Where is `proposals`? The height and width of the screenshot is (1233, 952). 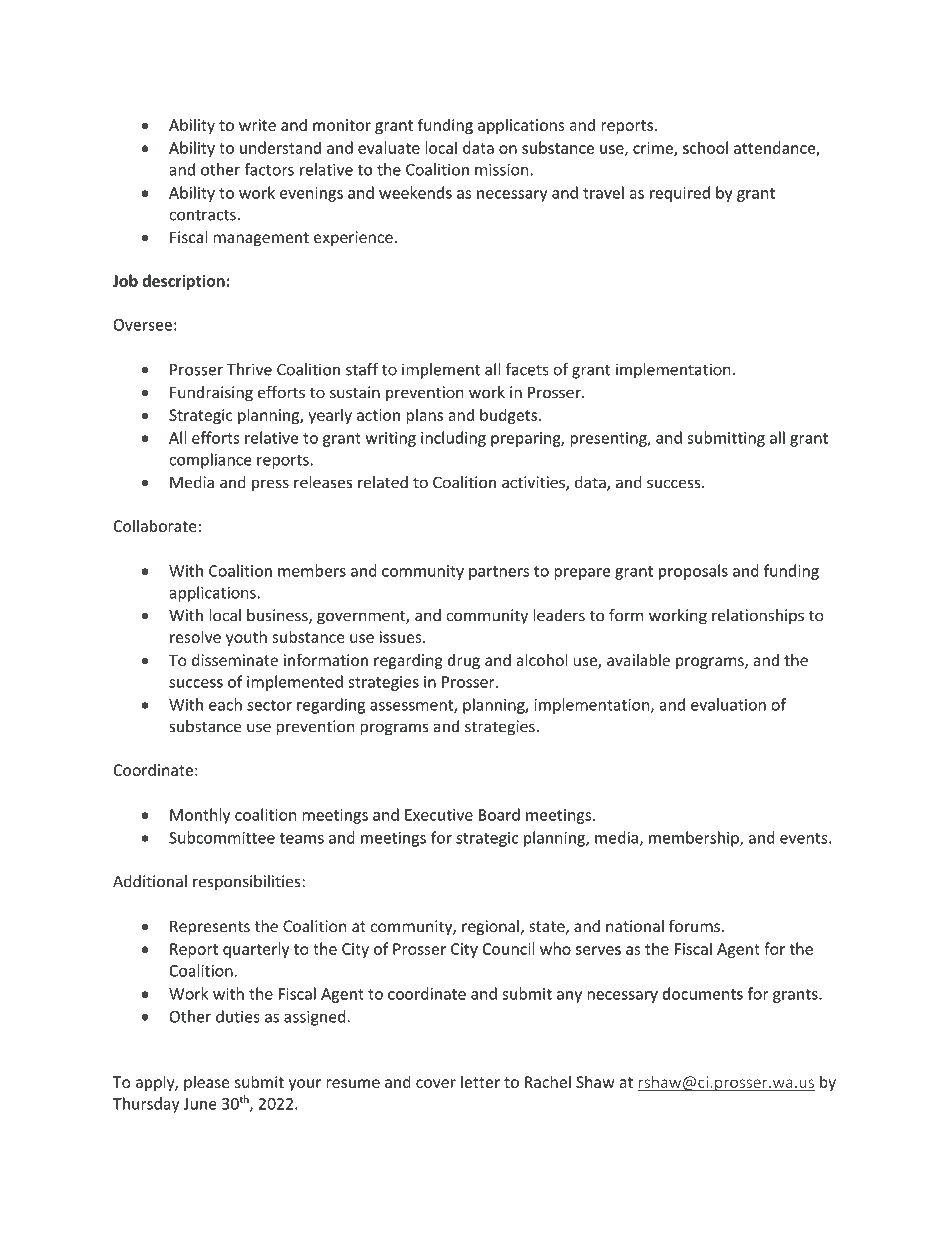
proposals is located at coordinates (693, 572).
